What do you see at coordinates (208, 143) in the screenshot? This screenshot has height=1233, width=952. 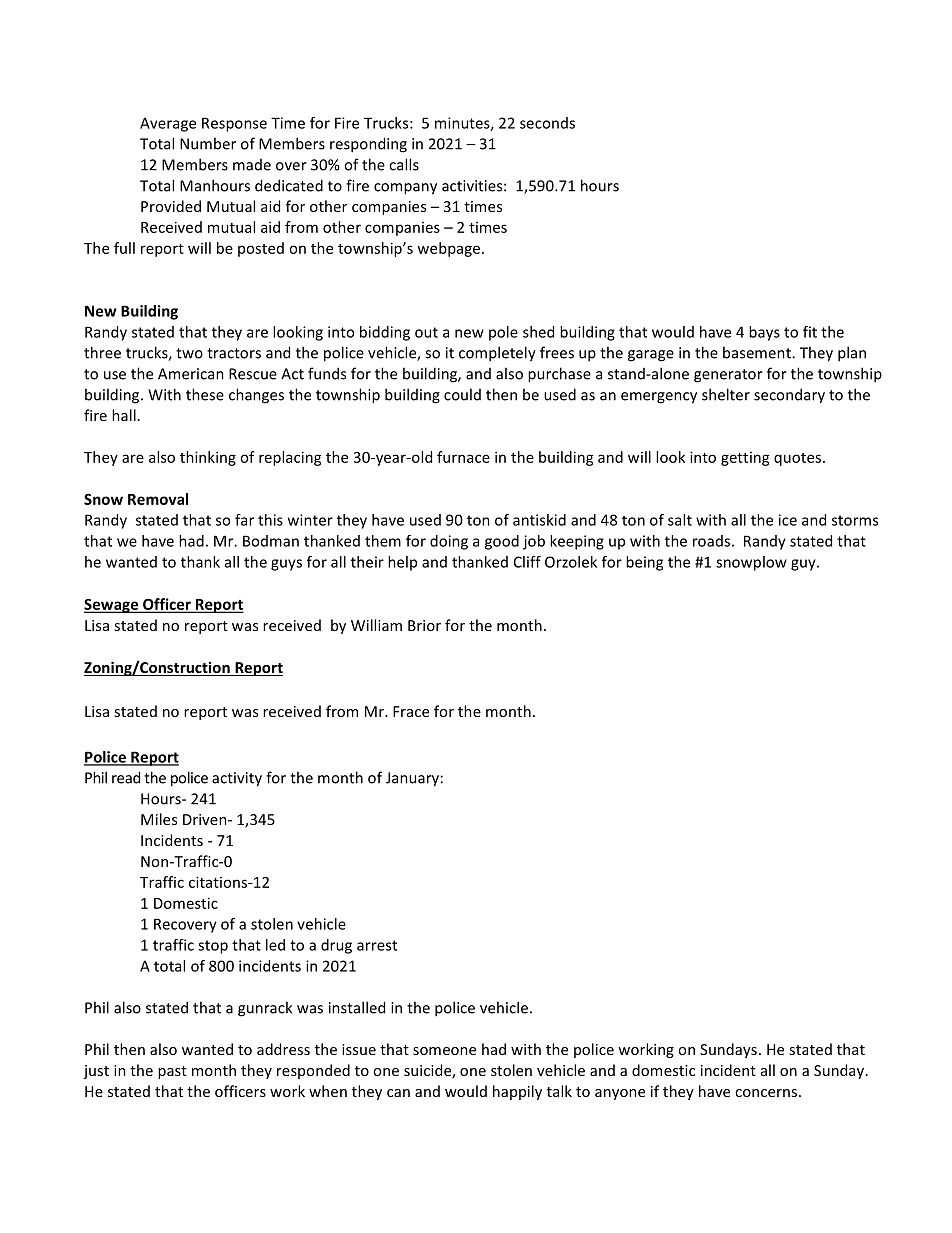 I see `Number` at bounding box center [208, 143].
